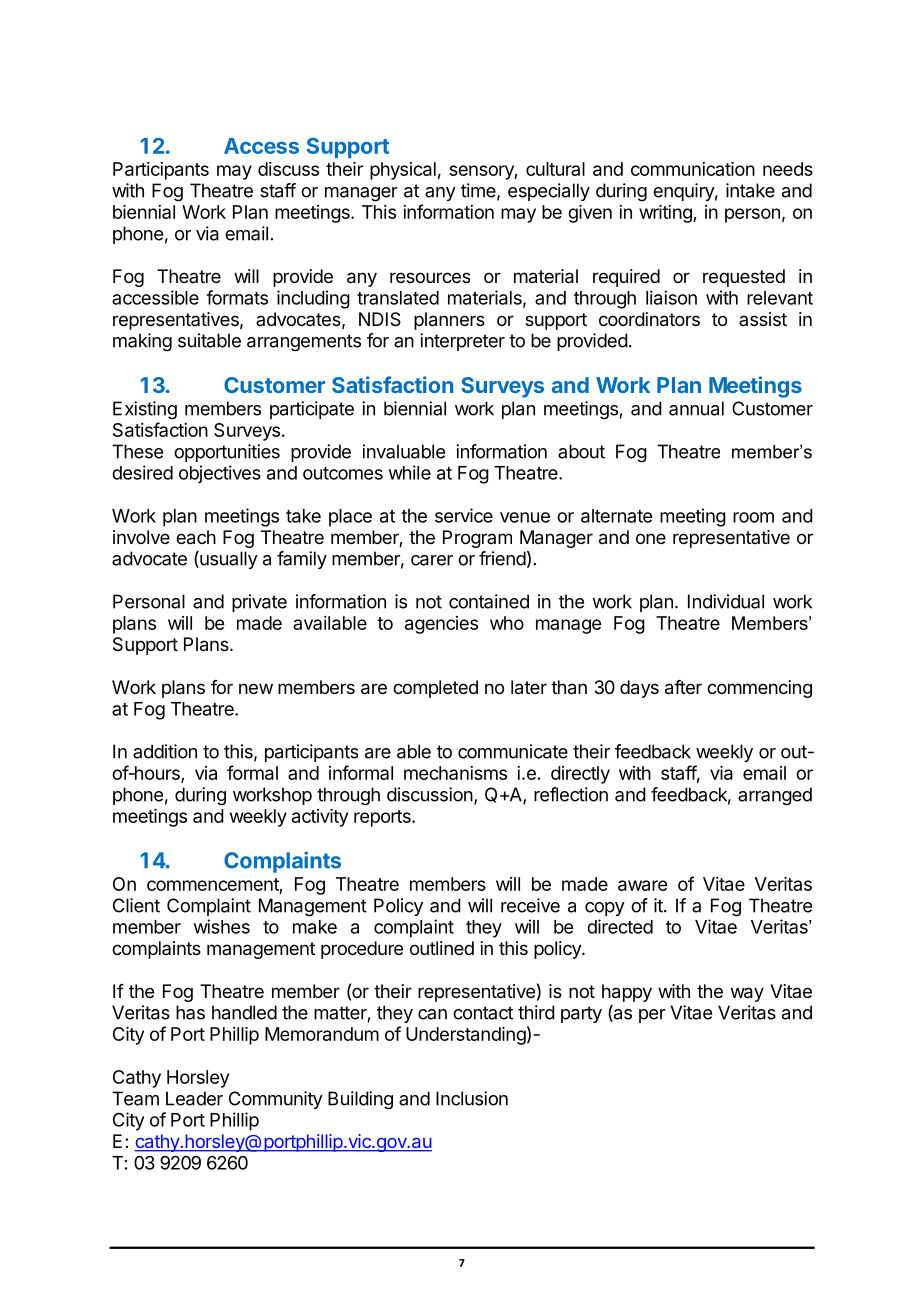 The height and width of the document is (1308, 924). I want to click on Leader, so click(194, 1098).
